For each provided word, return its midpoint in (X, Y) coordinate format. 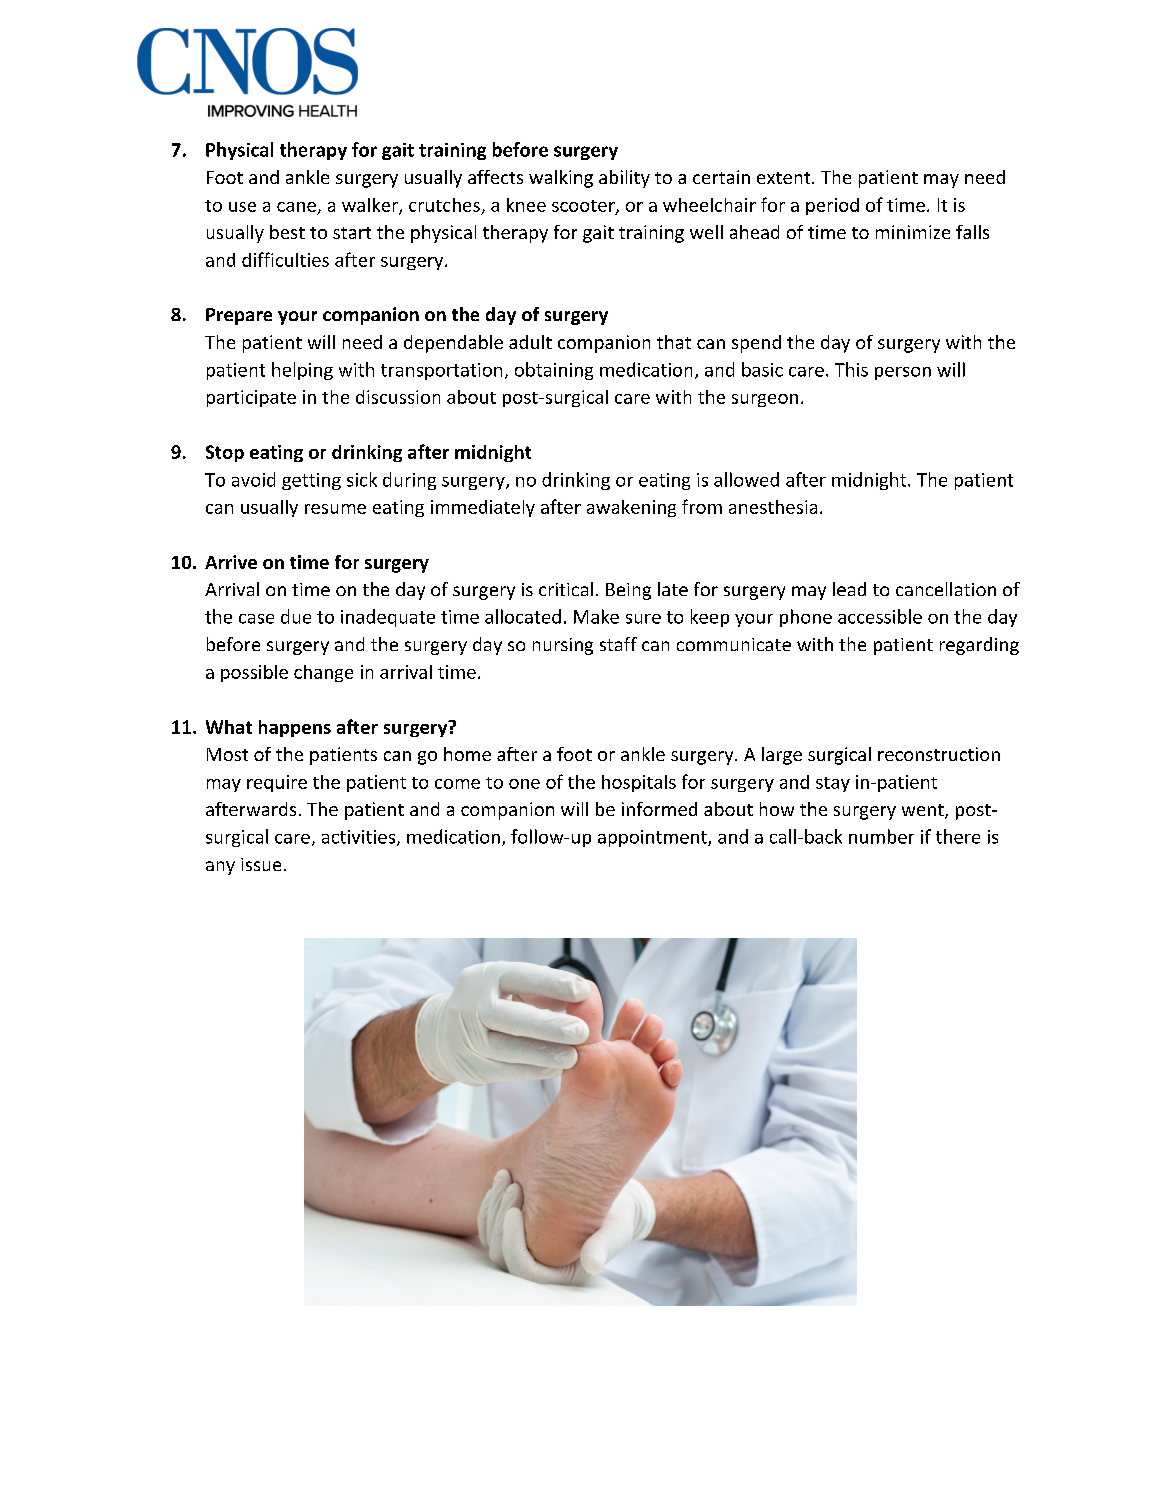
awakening (631, 508)
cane (296, 207)
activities (358, 837)
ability (624, 179)
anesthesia (773, 507)
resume (335, 509)
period (832, 206)
